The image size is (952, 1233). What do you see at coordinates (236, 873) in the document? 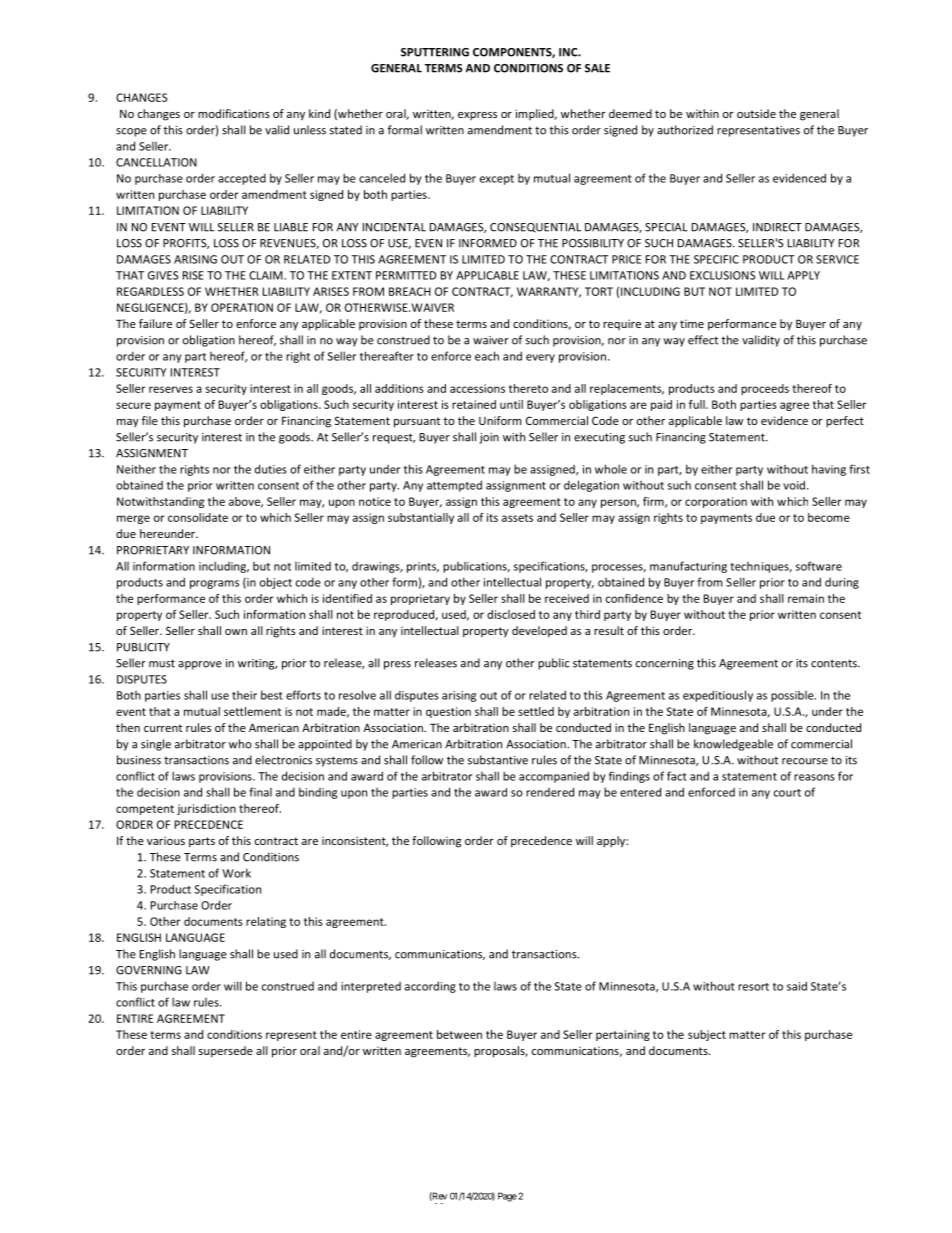
I see `Work` at bounding box center [236, 873].
